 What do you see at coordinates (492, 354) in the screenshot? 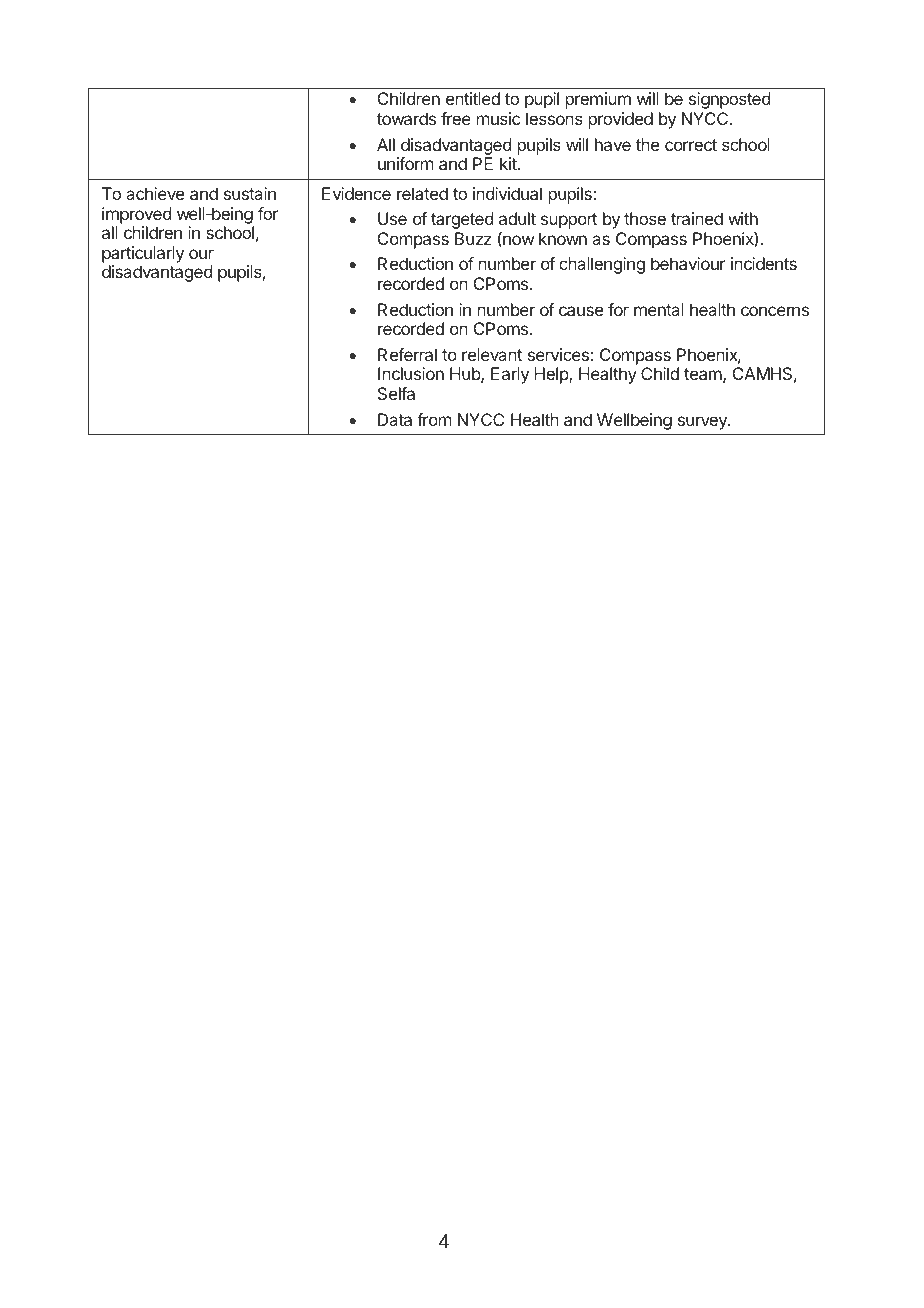
I see `relevant` at bounding box center [492, 354].
